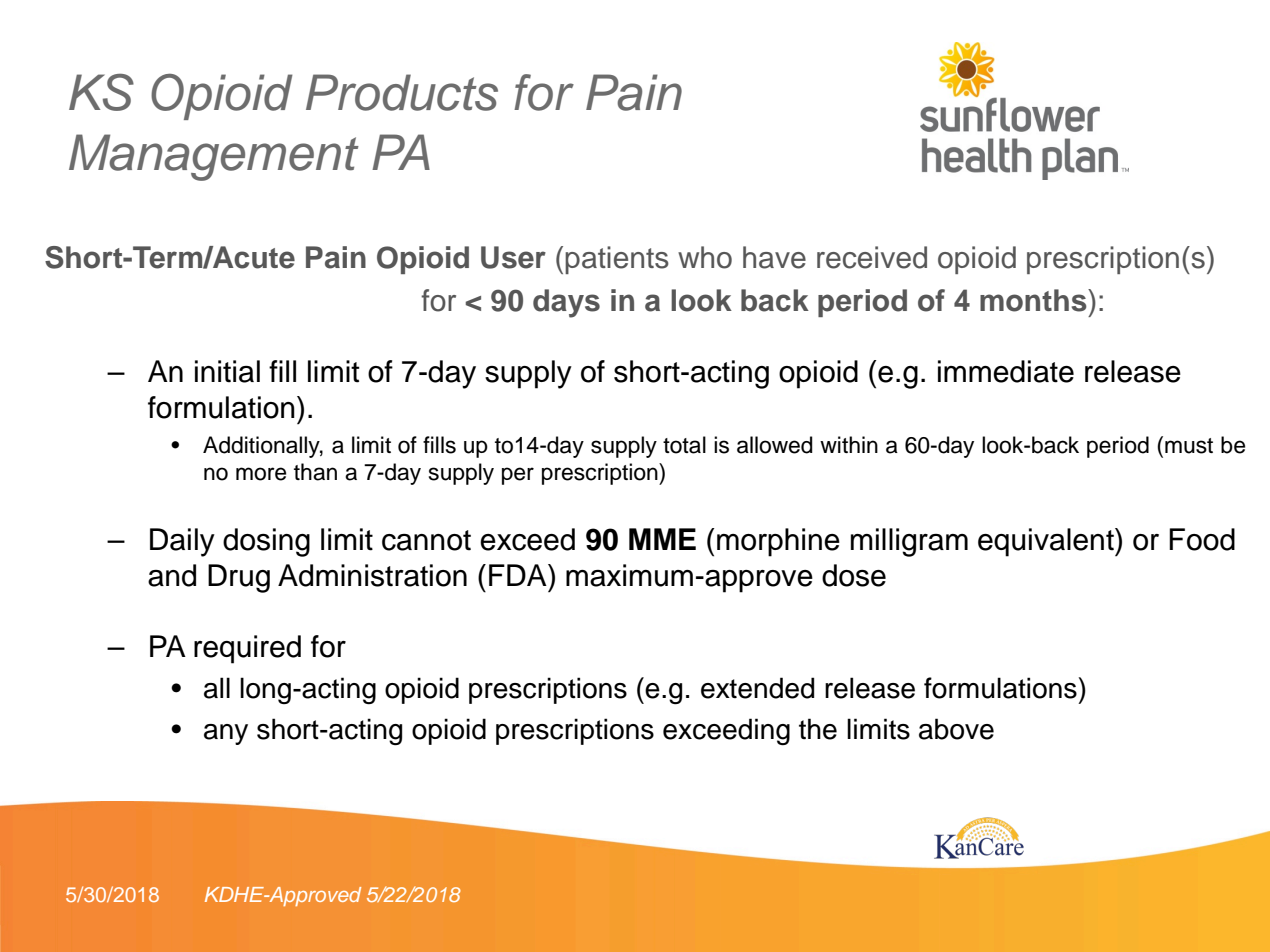 The image size is (1270, 952). What do you see at coordinates (227, 371) in the image?
I see `initial` at bounding box center [227, 371].
